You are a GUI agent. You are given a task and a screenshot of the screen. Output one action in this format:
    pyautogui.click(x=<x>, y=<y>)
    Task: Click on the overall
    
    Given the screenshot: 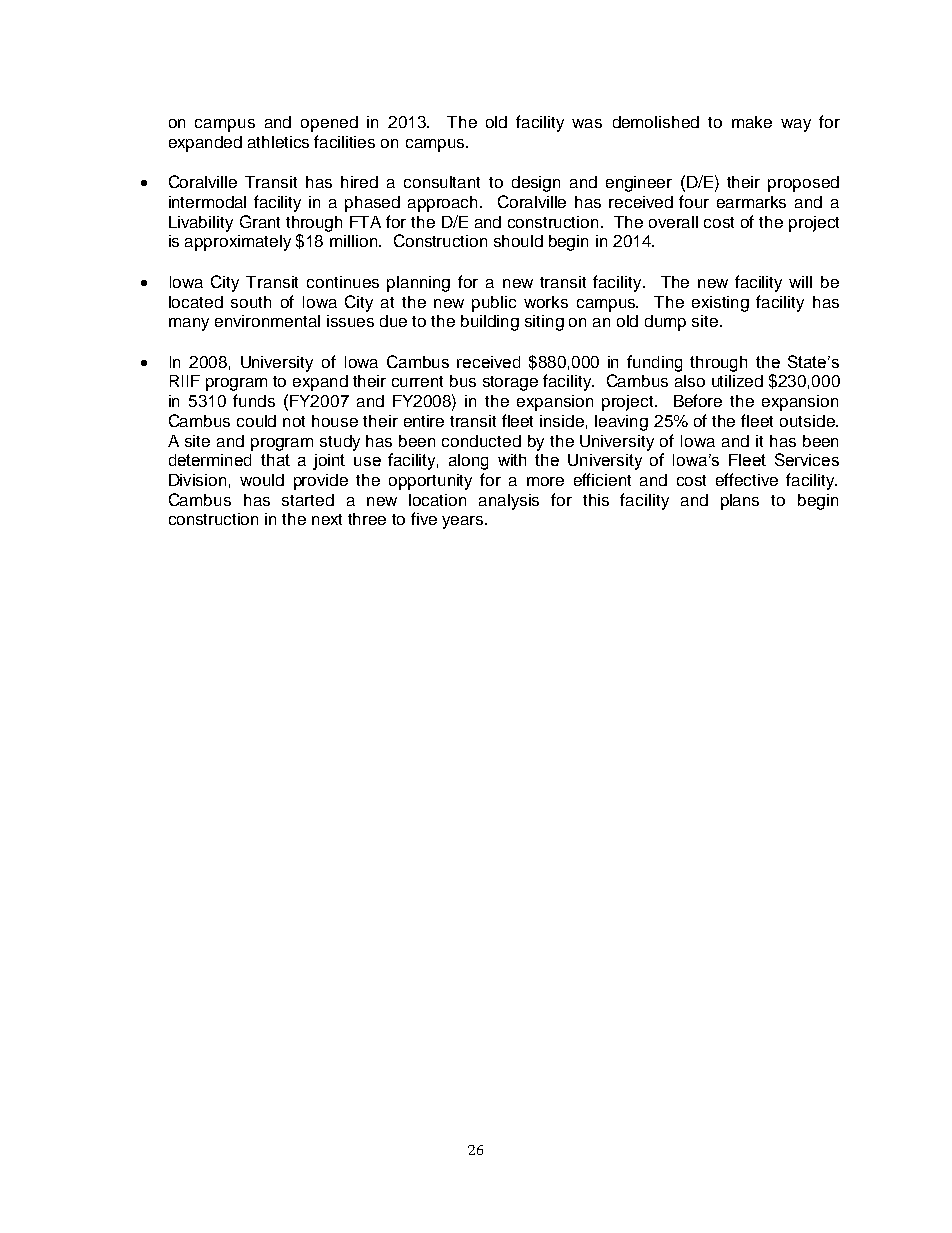 What is the action you would take?
    pyautogui.click(x=673, y=222)
